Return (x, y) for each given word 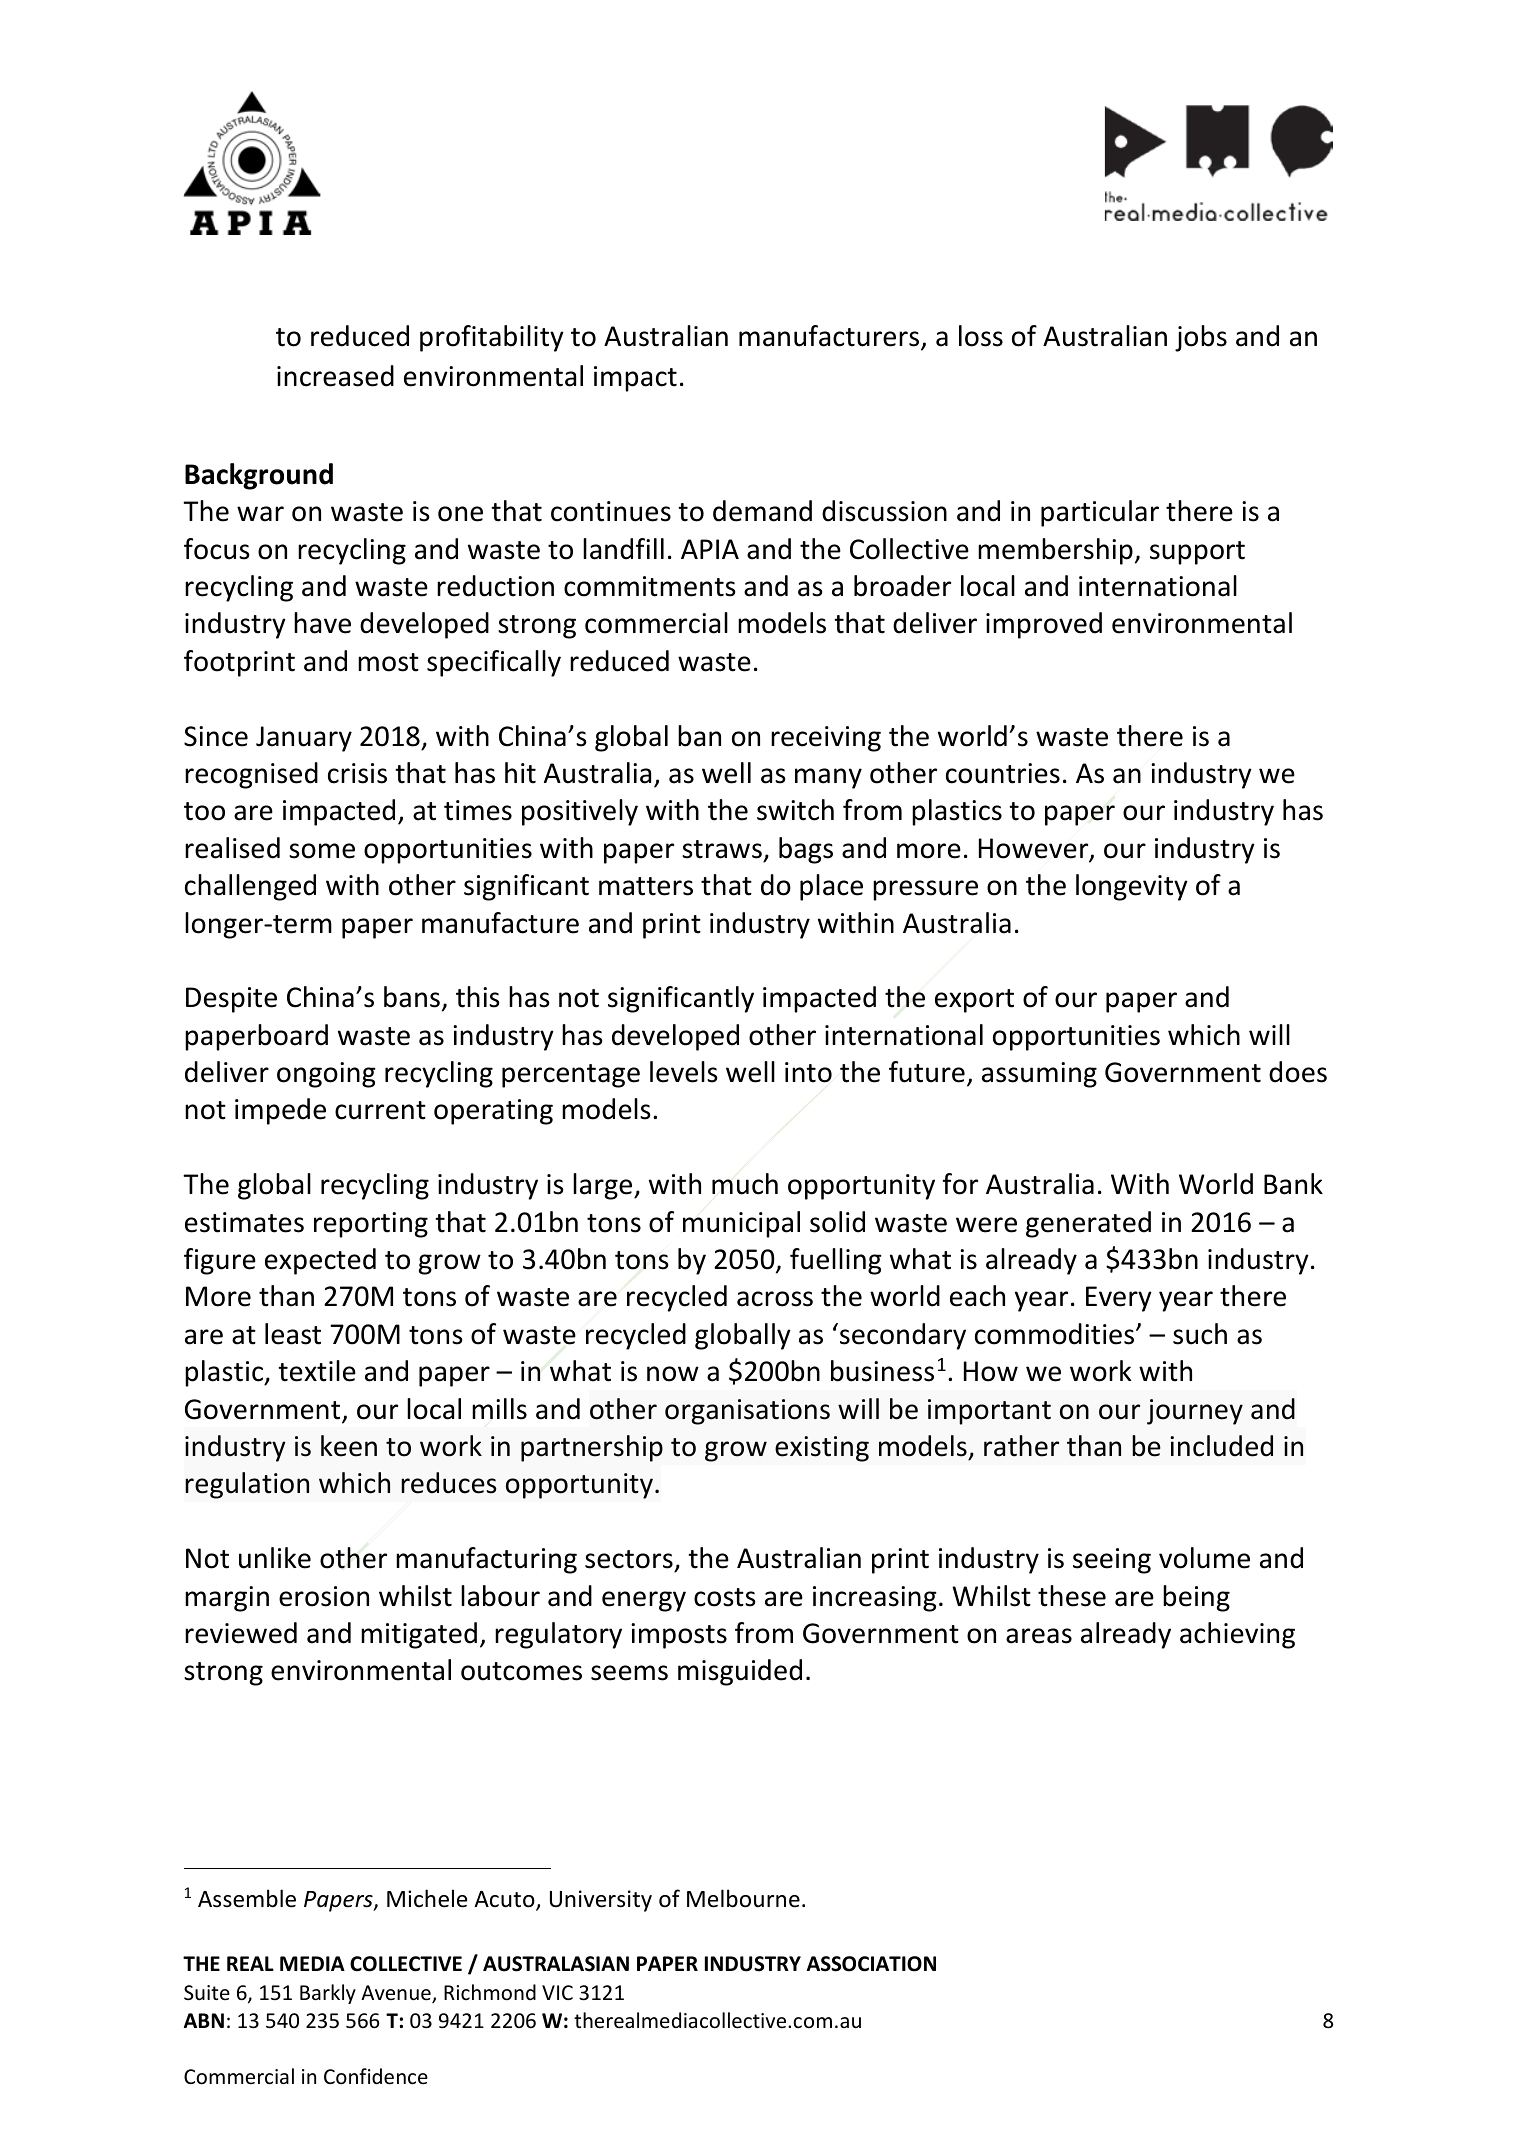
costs (724, 1597)
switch (795, 810)
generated (1088, 1224)
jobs (1201, 338)
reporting (371, 1225)
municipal (741, 1224)
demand (762, 511)
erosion (324, 1596)
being (1196, 1598)
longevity (1132, 887)
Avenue (397, 1994)
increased (335, 376)
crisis (357, 773)
